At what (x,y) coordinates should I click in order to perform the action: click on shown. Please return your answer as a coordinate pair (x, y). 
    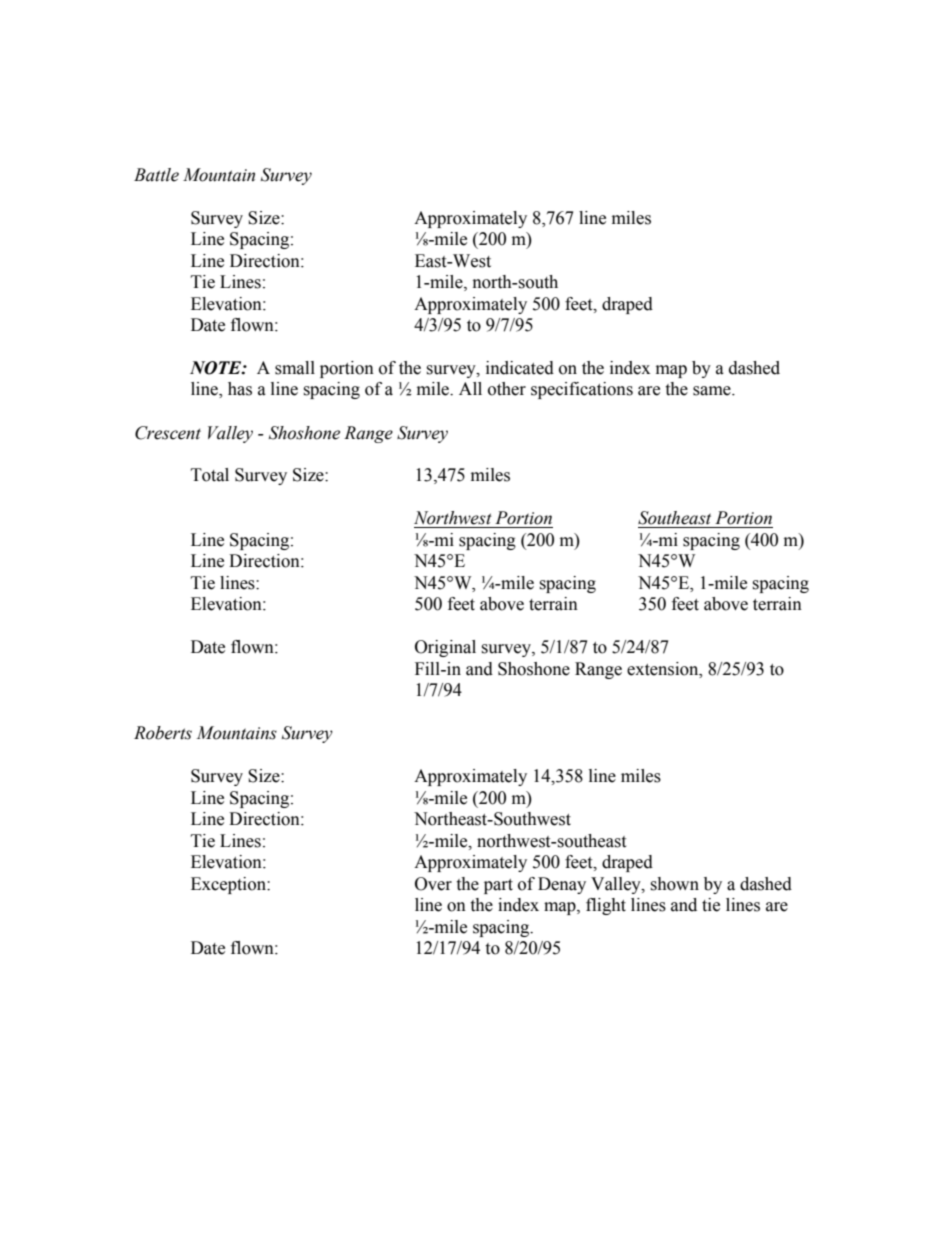
    Looking at the image, I should click on (674, 884).
